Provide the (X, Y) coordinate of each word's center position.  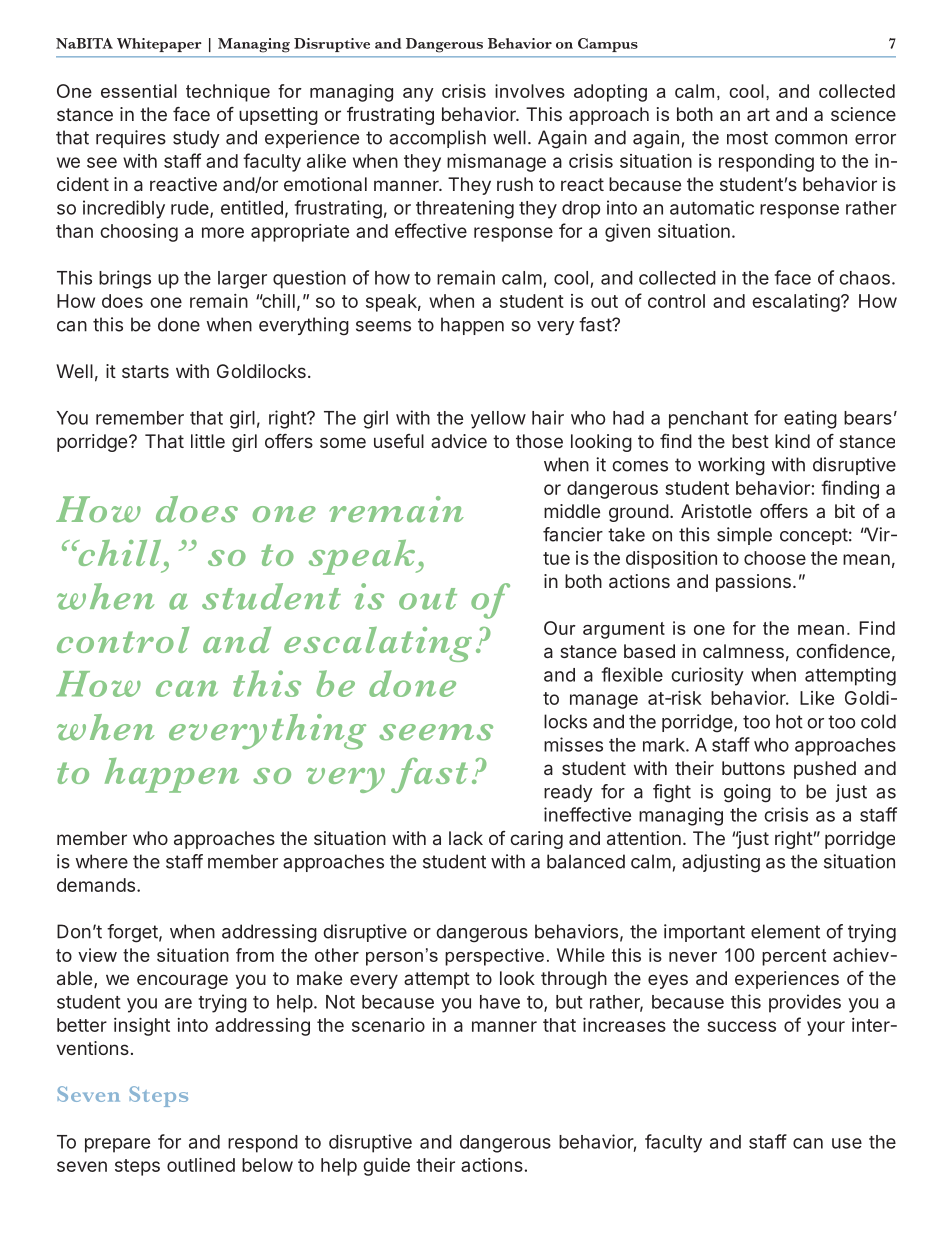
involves (530, 91)
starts (145, 371)
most (747, 138)
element (785, 931)
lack (466, 838)
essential (139, 91)
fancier (573, 534)
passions (753, 583)
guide (386, 1167)
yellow (498, 420)
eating (810, 419)
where (102, 861)
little (208, 441)
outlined (201, 1165)
